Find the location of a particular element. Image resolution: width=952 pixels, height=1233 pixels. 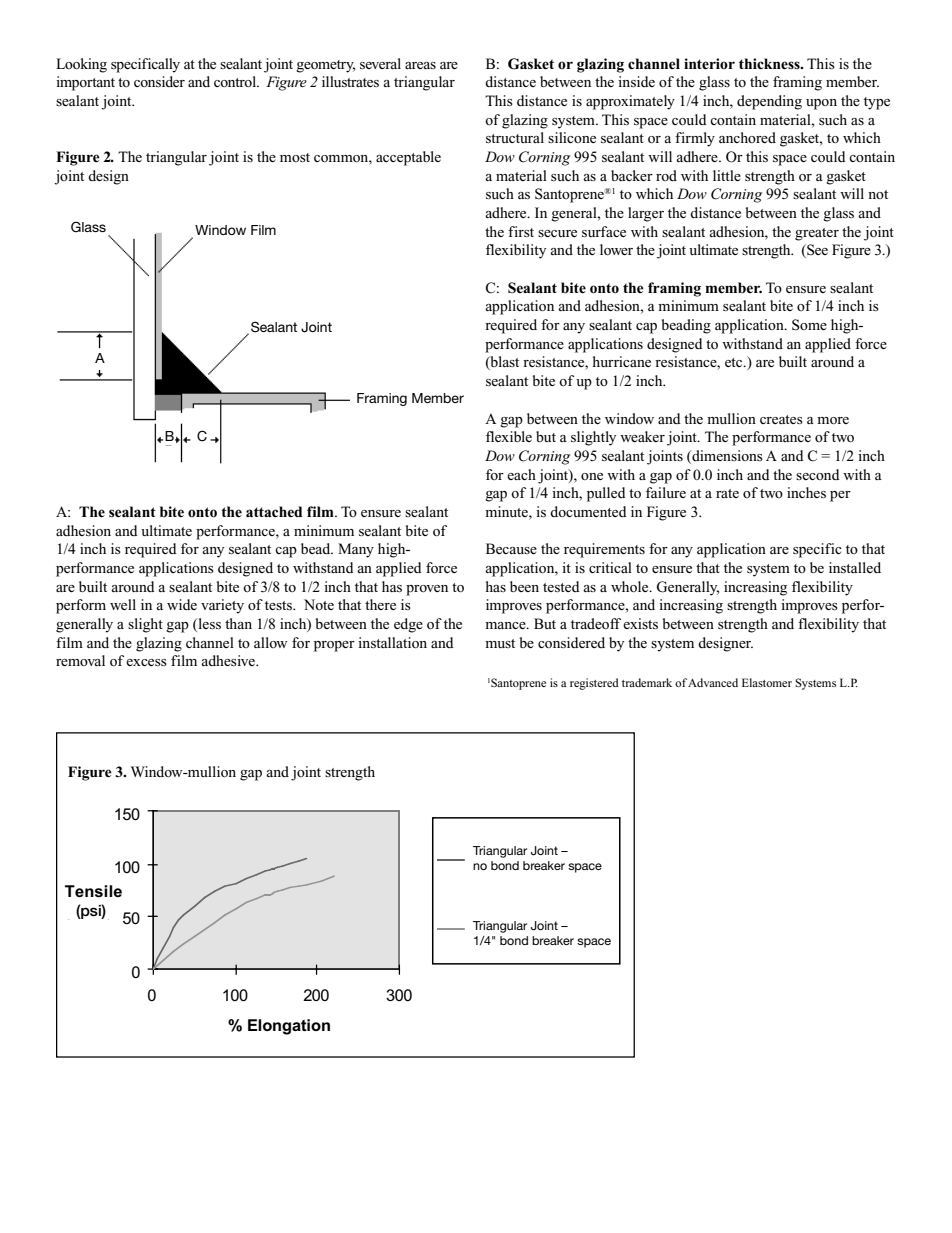

wide is located at coordinates (182, 604).
